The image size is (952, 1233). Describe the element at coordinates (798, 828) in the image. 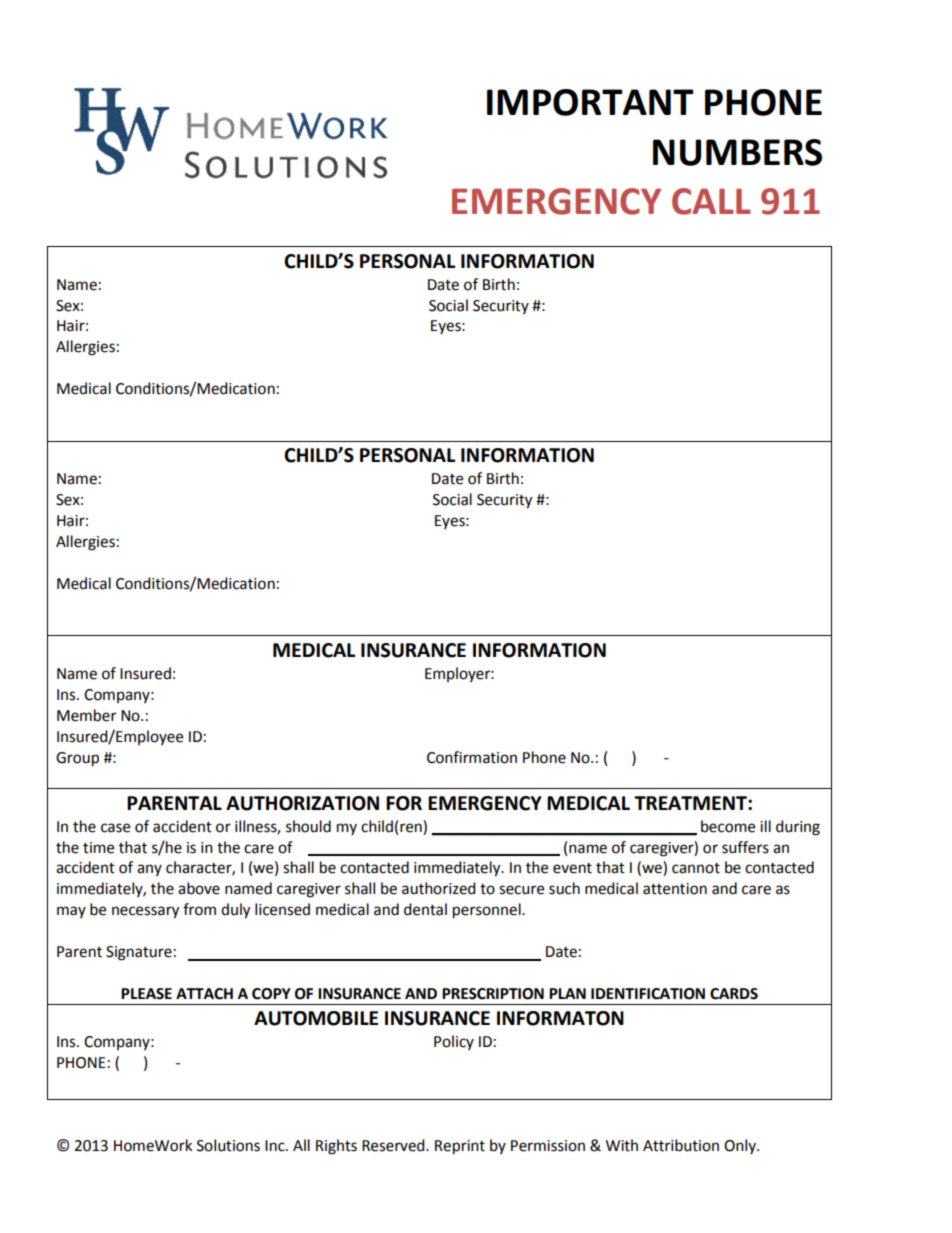

I see `during` at that location.
